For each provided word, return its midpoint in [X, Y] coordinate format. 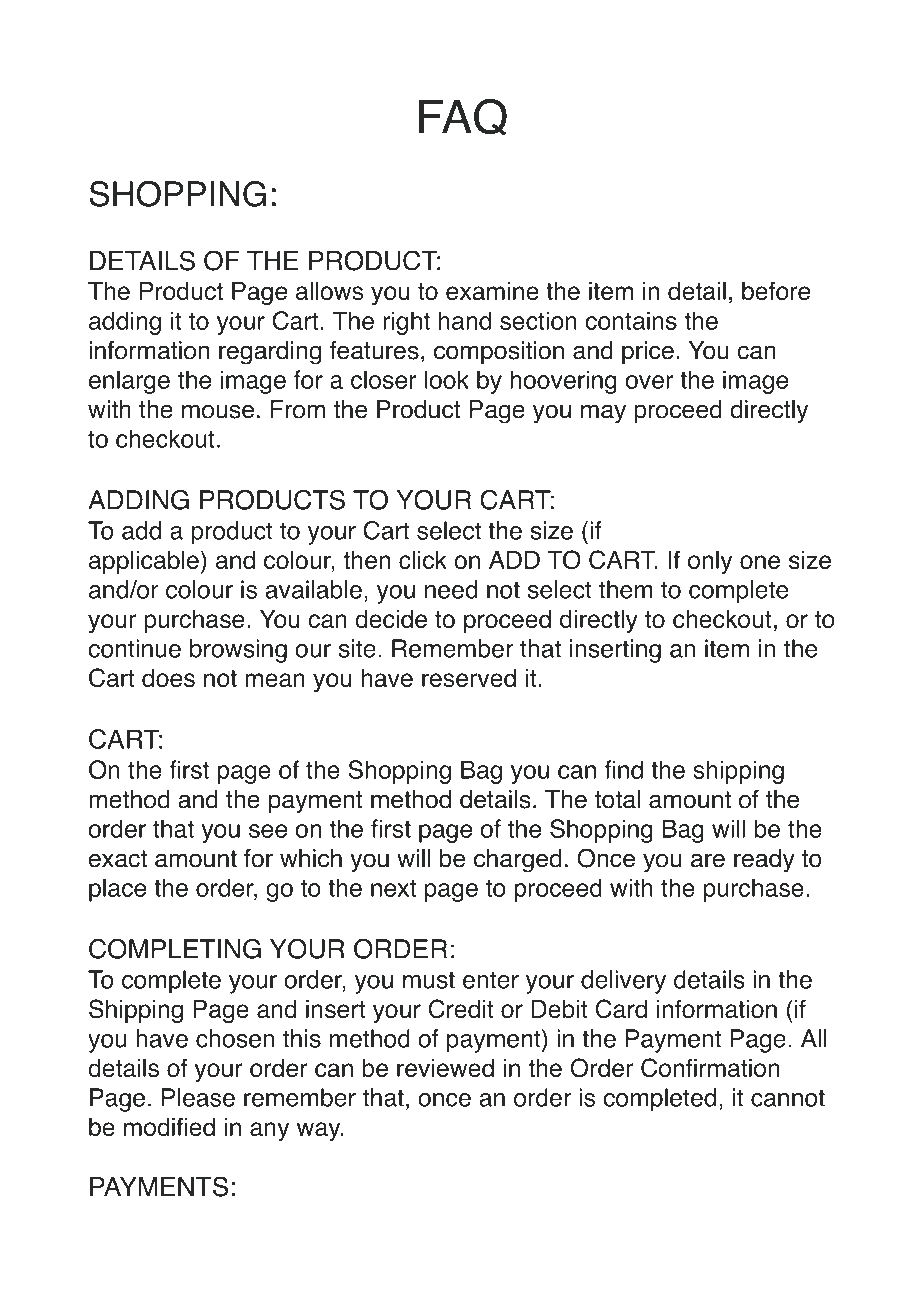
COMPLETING [175, 949]
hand [465, 320]
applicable [144, 562]
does [168, 678]
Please [198, 1097]
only [710, 562]
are [708, 860]
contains [631, 320]
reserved [469, 678]
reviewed [445, 1068]
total [617, 799]
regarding [270, 353]
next [393, 888]
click [423, 560]
